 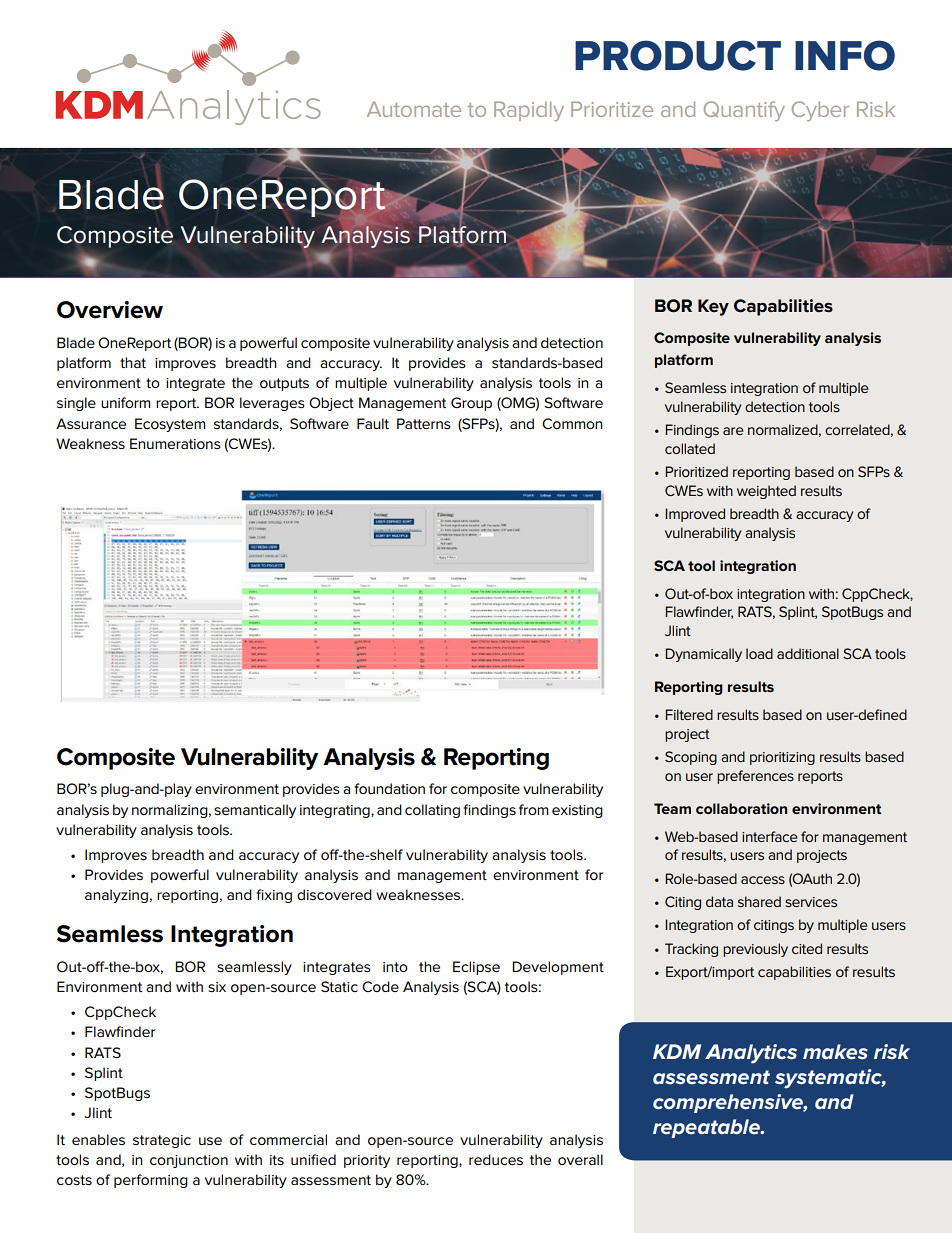 I want to click on analyzing, so click(x=116, y=896).
